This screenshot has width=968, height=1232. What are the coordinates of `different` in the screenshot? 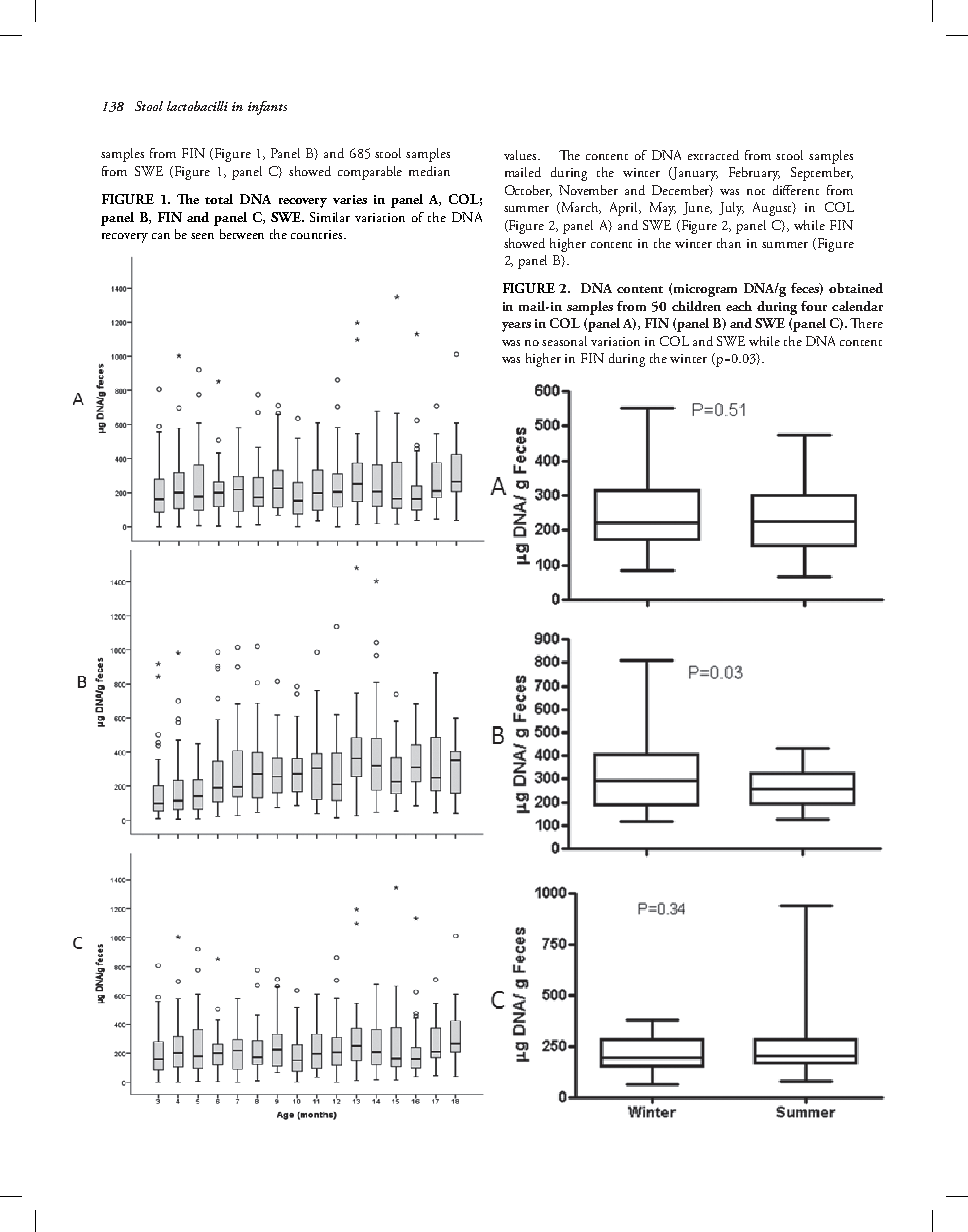 It's located at (796, 190).
